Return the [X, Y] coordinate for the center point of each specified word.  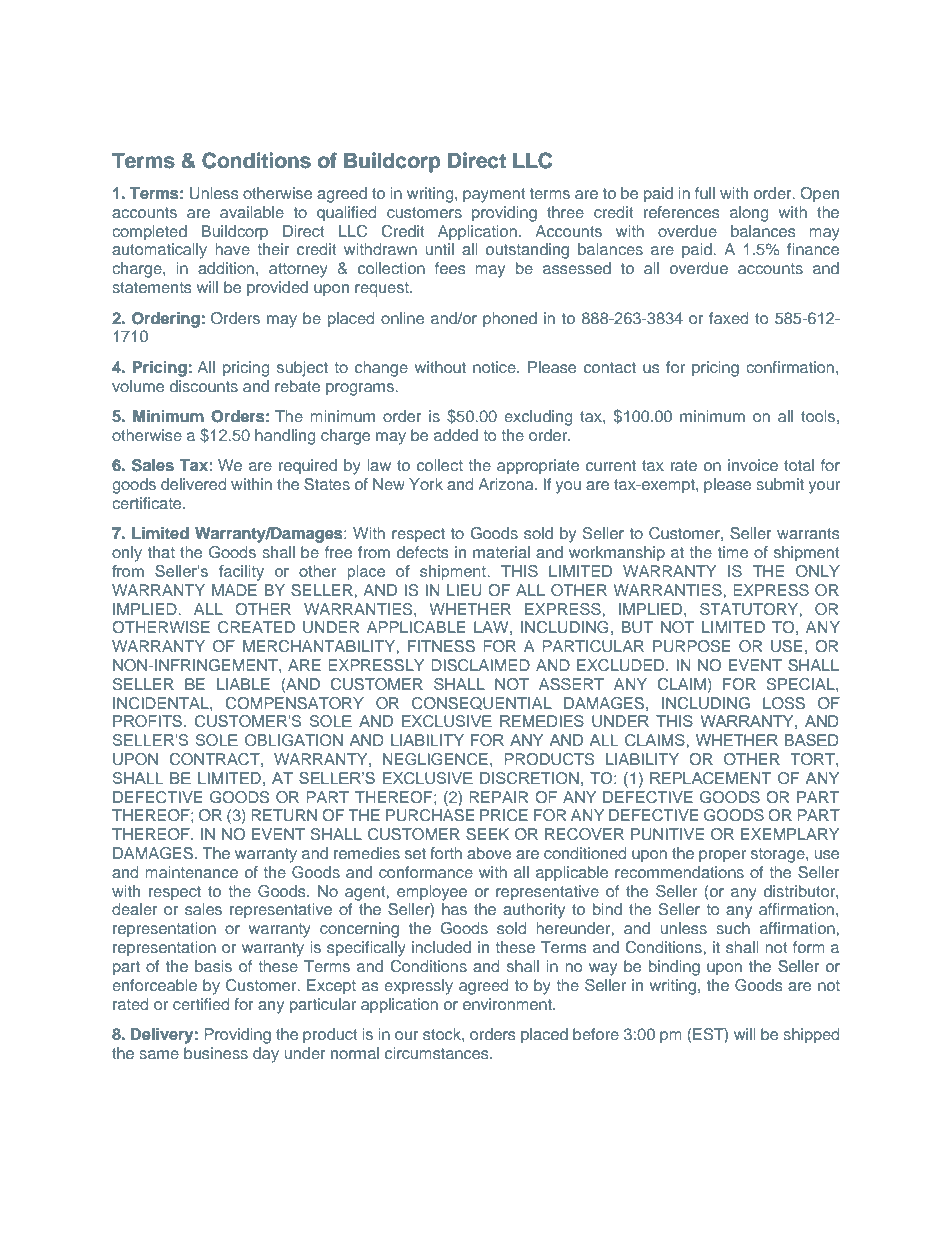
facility [241, 573]
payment [494, 195]
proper [722, 856]
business [216, 1053]
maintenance [191, 872]
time [733, 552]
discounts [204, 386]
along [749, 214]
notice [495, 367]
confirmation [790, 367]
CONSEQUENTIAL [482, 703]
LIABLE [243, 684]
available [252, 212]
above [489, 853]
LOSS [784, 703]
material [501, 552]
